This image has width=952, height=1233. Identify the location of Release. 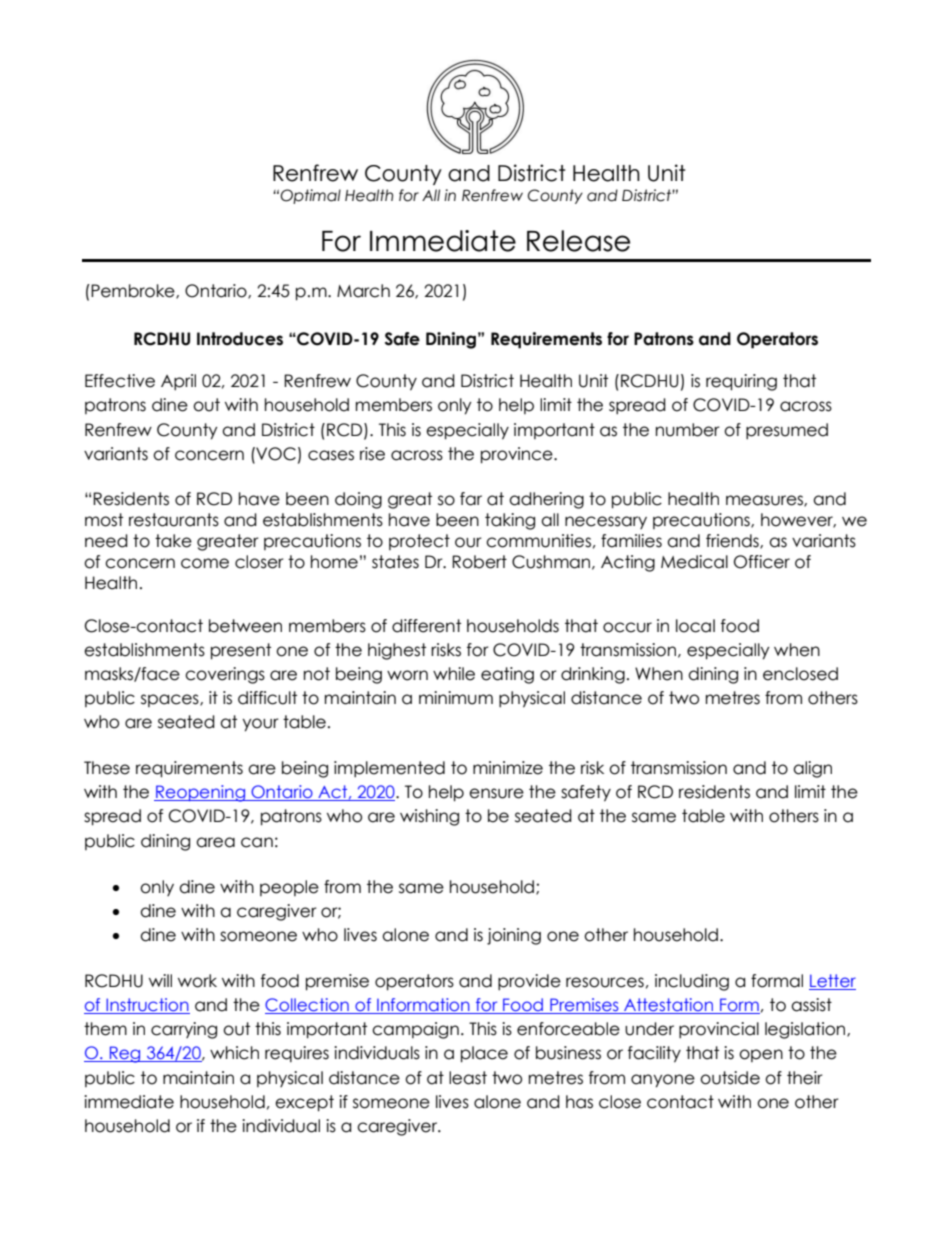
(578, 241).
